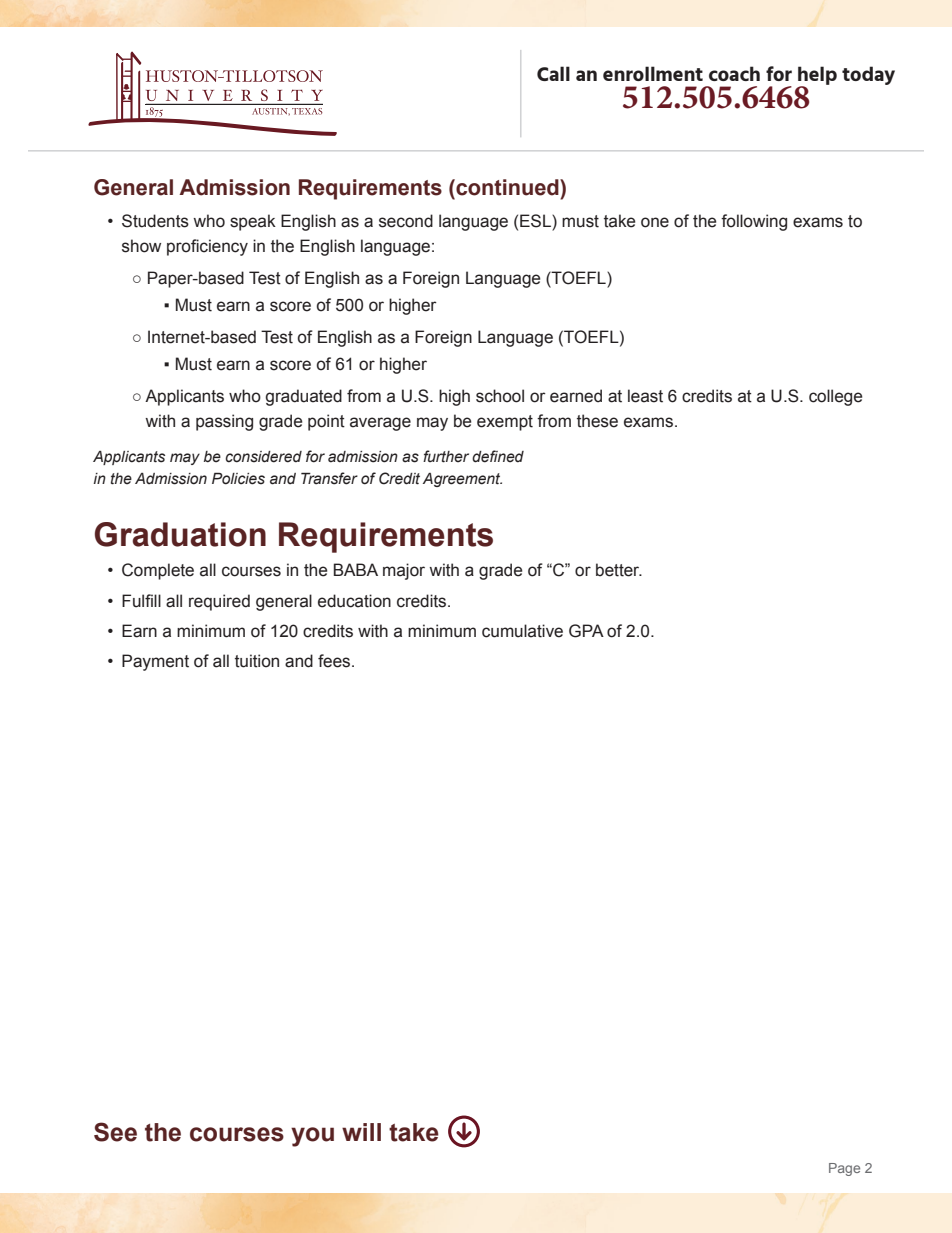 Image resolution: width=952 pixels, height=1233 pixels. I want to click on See, so click(115, 1132).
